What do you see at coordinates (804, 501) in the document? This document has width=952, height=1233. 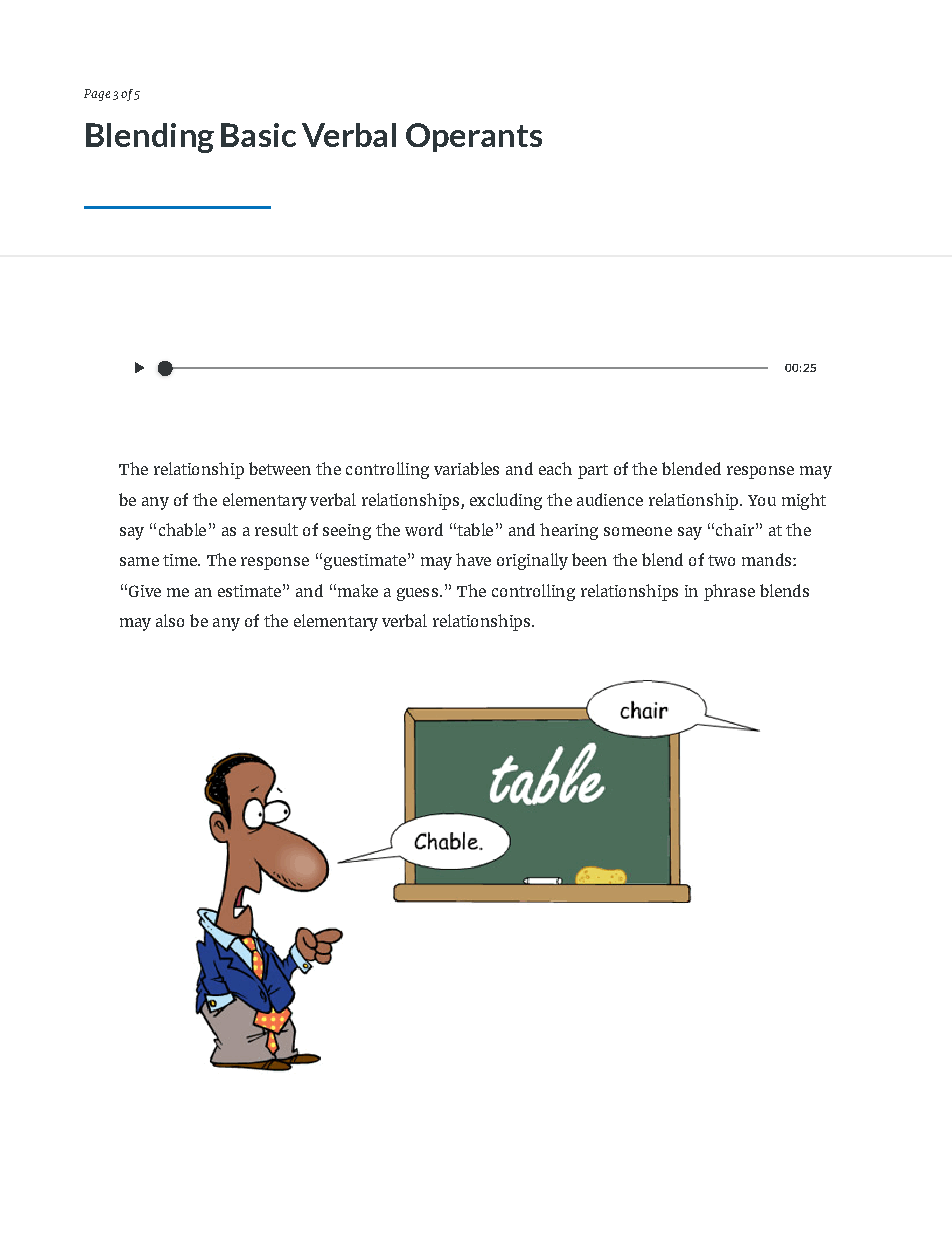 I see `might` at bounding box center [804, 501].
